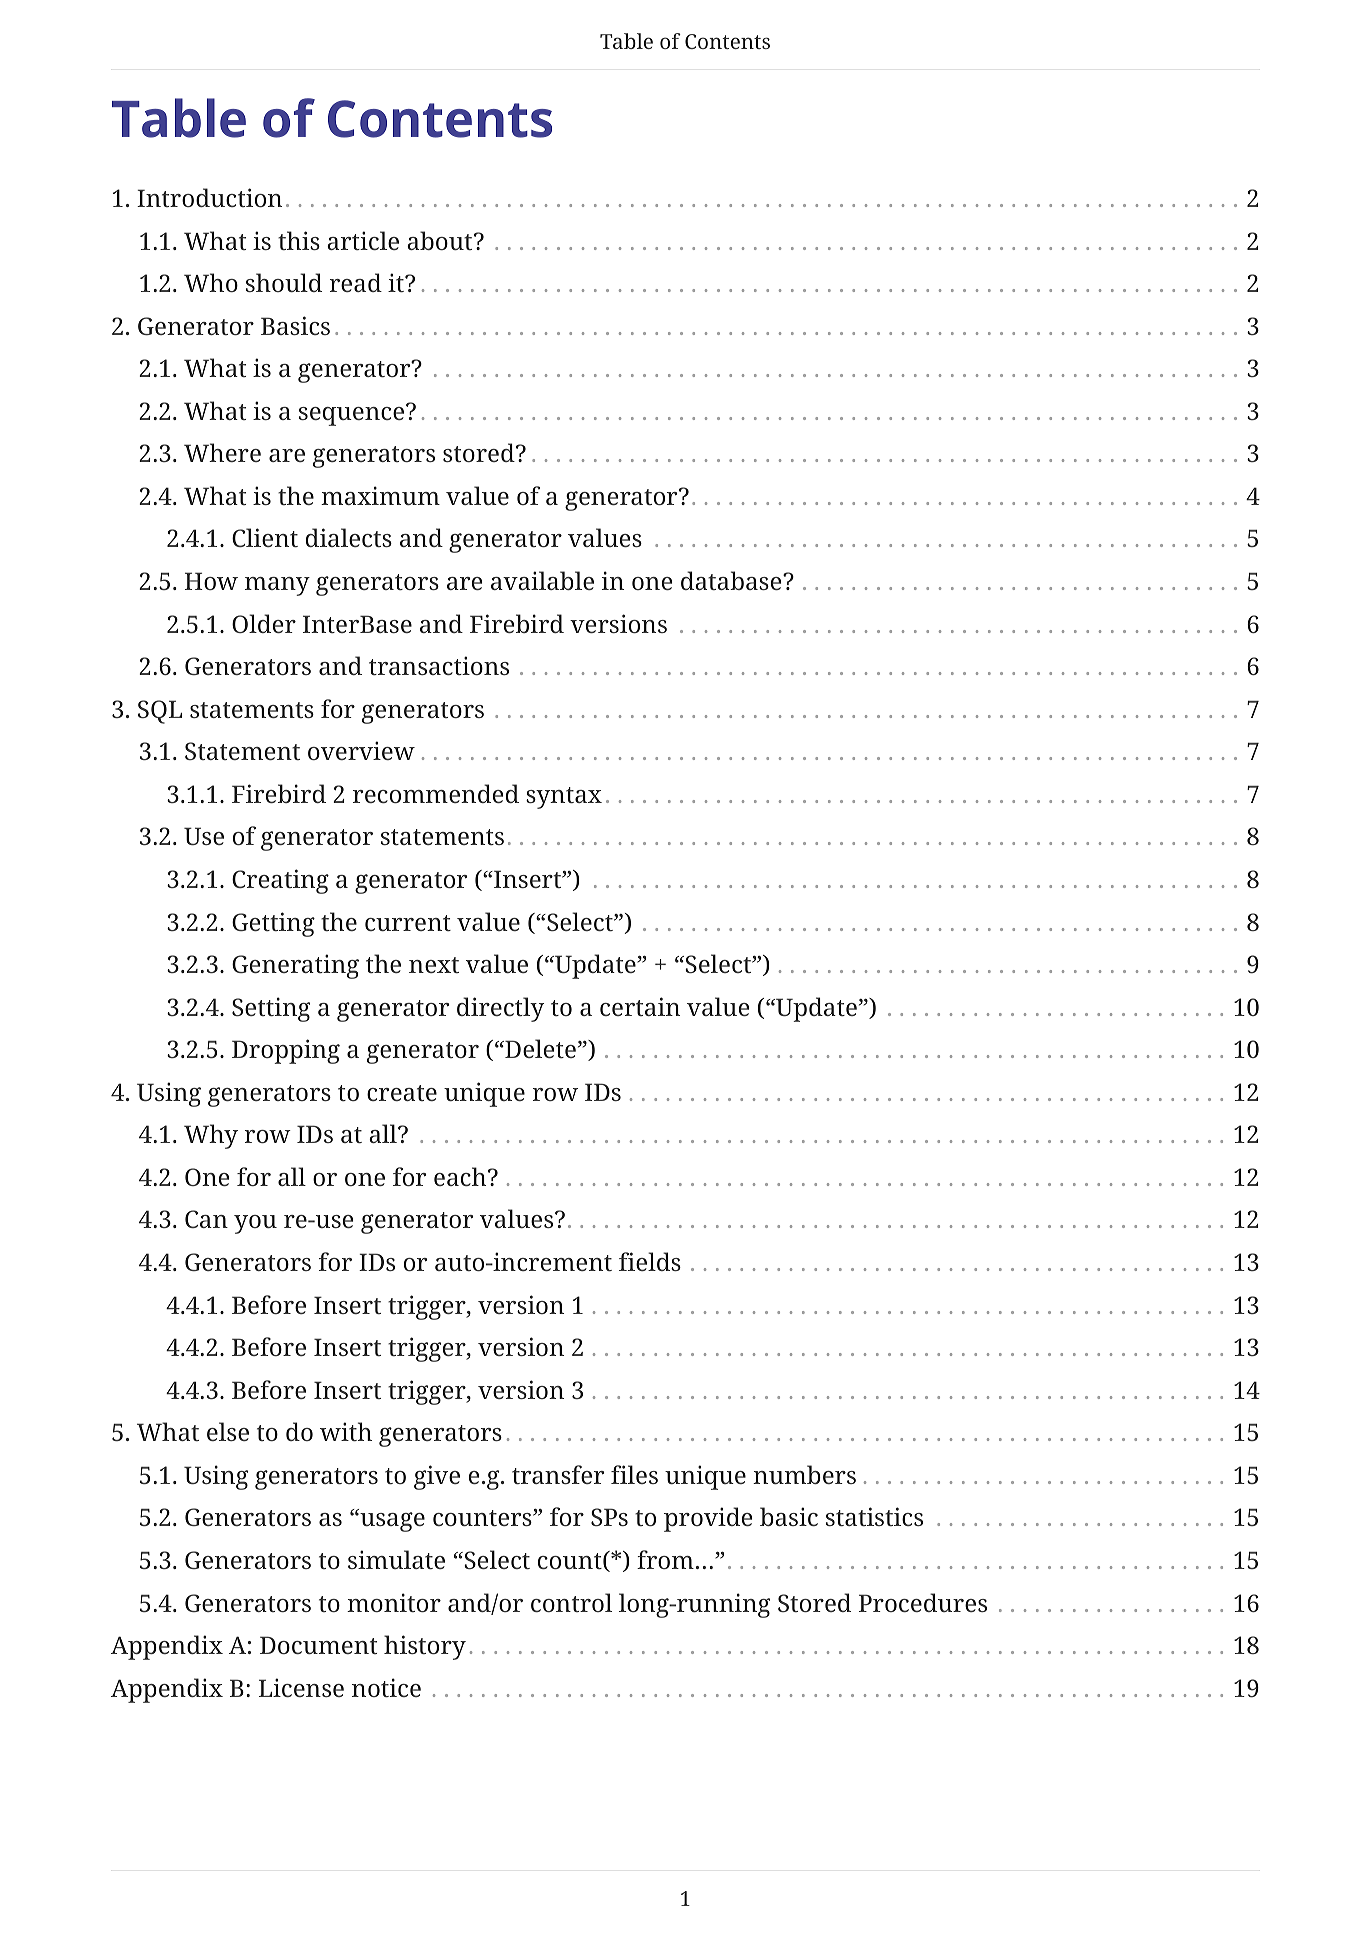 Image resolution: width=1371 pixels, height=1939 pixels. Describe the element at coordinates (299, 240) in the screenshot. I see `this` at that location.
